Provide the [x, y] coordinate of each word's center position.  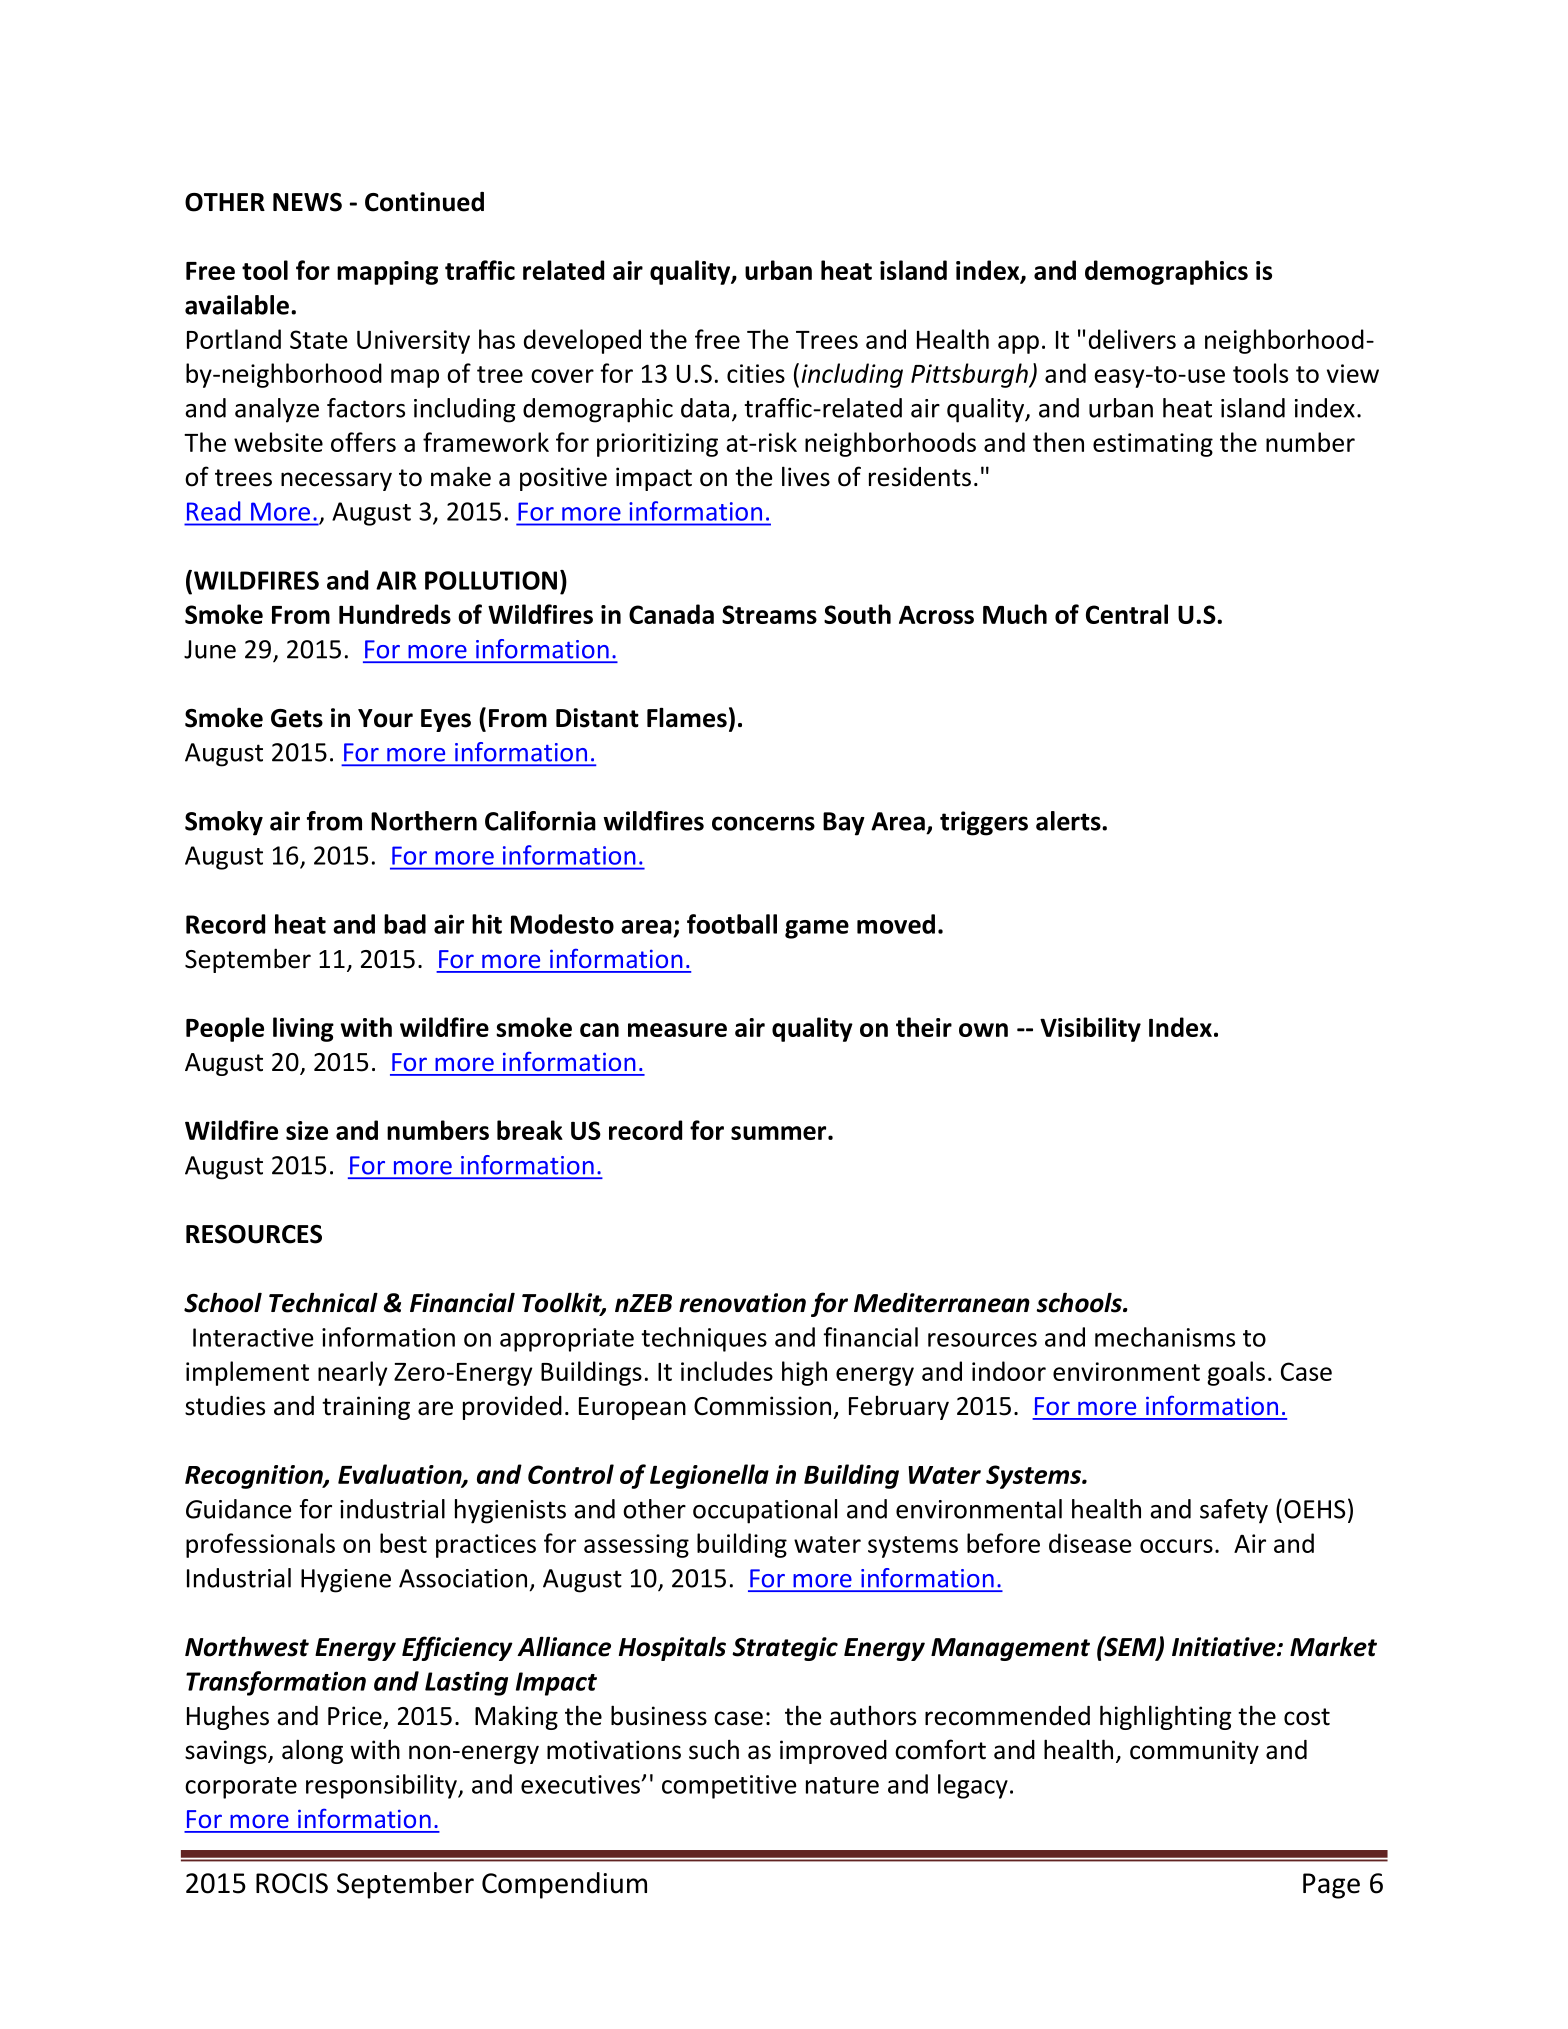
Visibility [1090, 1029]
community [1194, 1752]
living [303, 1029]
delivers [1132, 339]
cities [756, 373]
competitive [729, 1787]
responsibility [382, 1786]
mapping [387, 273]
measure [677, 1030]
